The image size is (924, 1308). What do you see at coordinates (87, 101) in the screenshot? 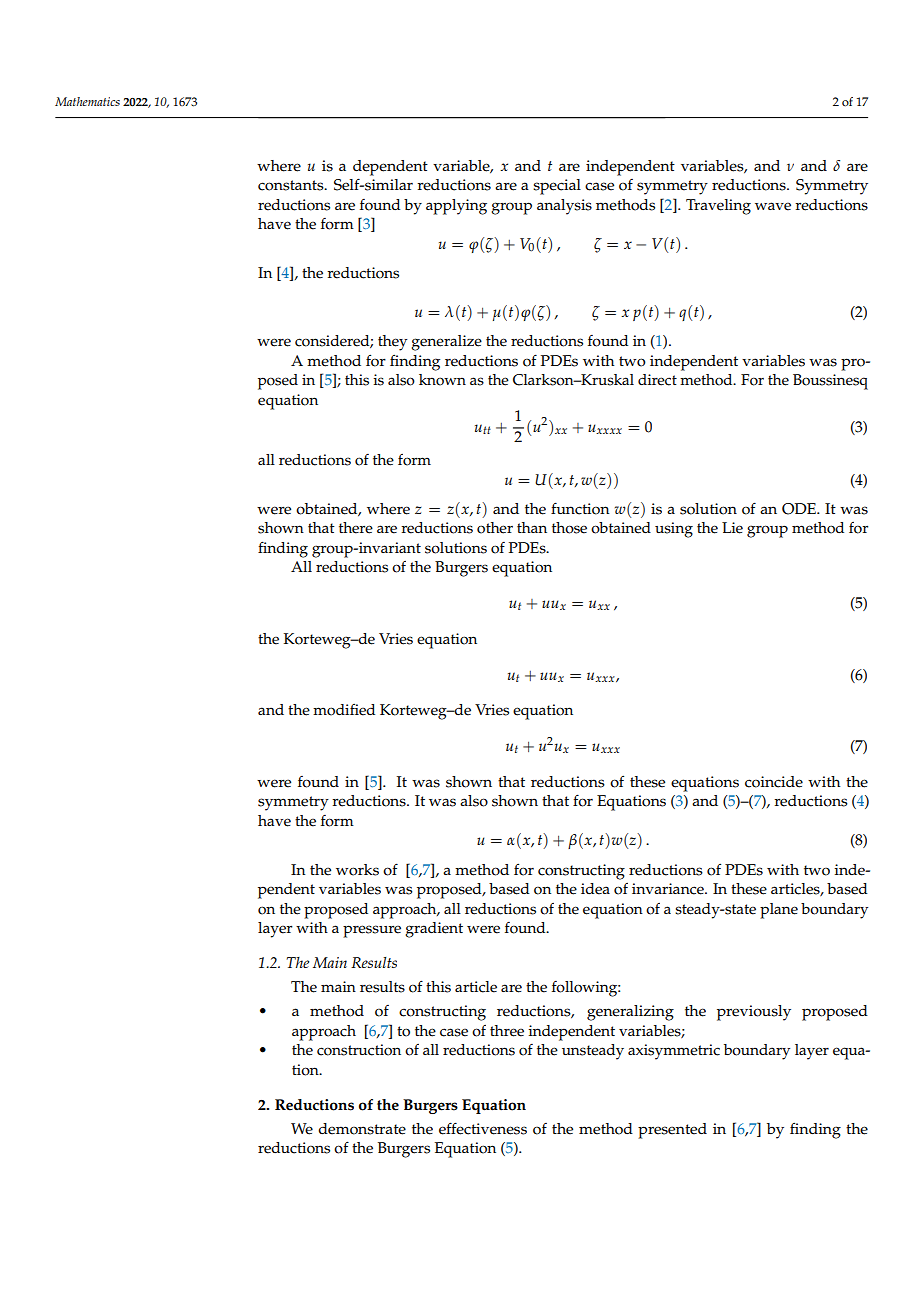
I see `Mathematics` at bounding box center [87, 101].
